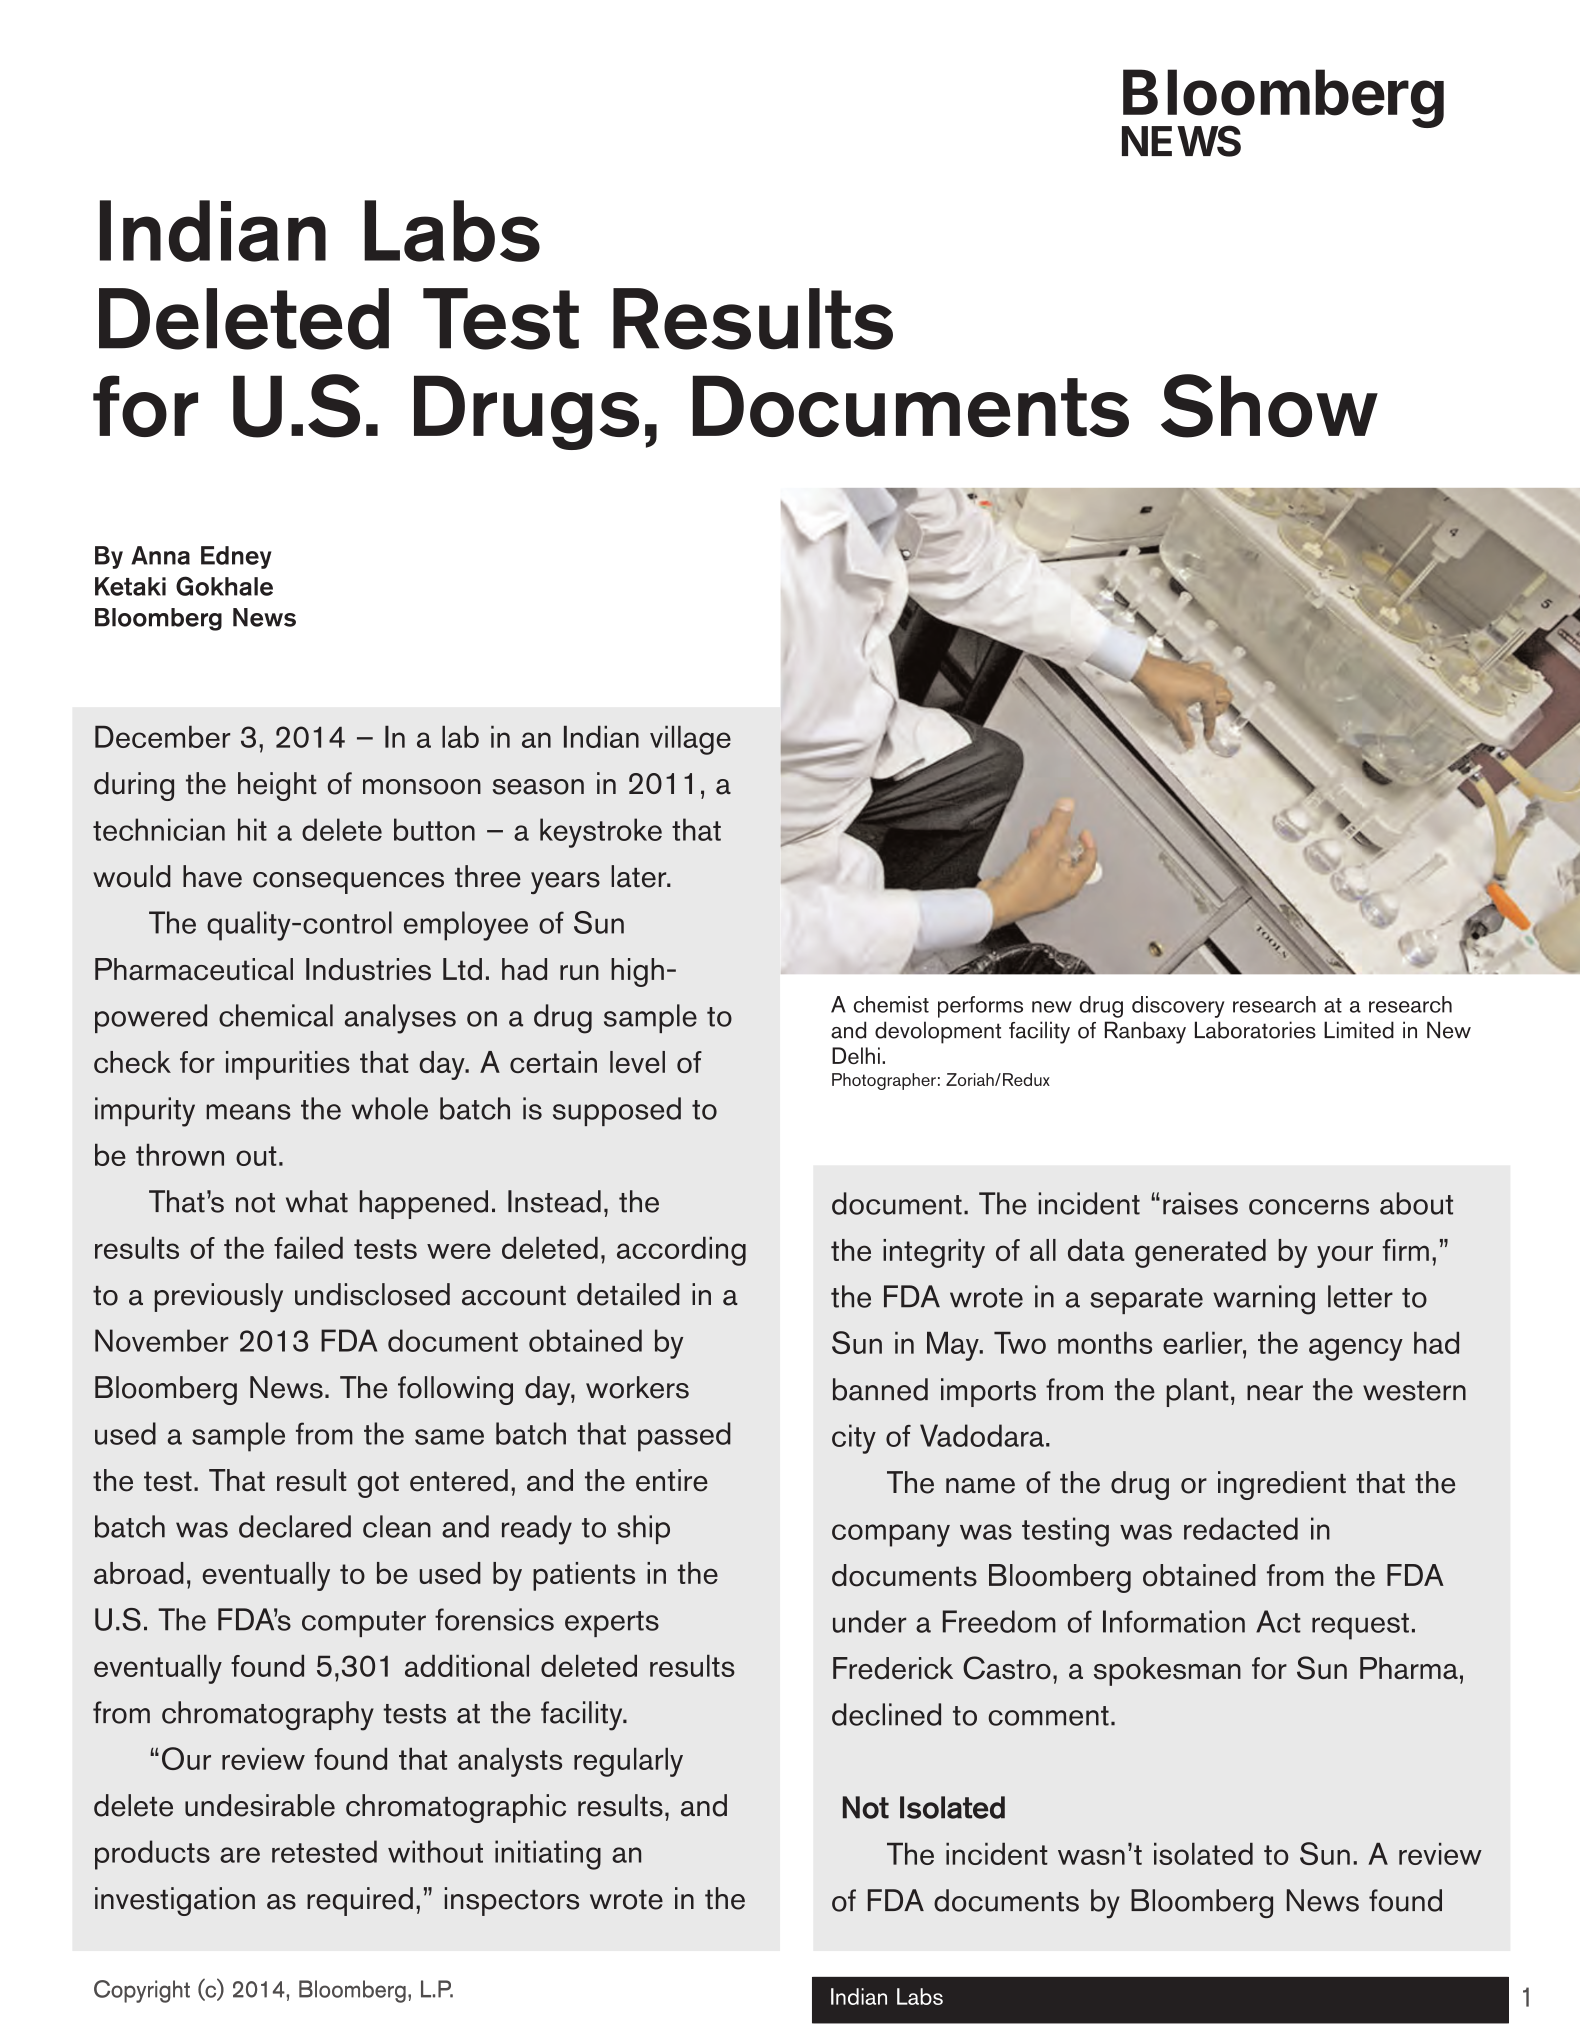  What do you see at coordinates (160, 555) in the document?
I see `Anna` at bounding box center [160, 555].
